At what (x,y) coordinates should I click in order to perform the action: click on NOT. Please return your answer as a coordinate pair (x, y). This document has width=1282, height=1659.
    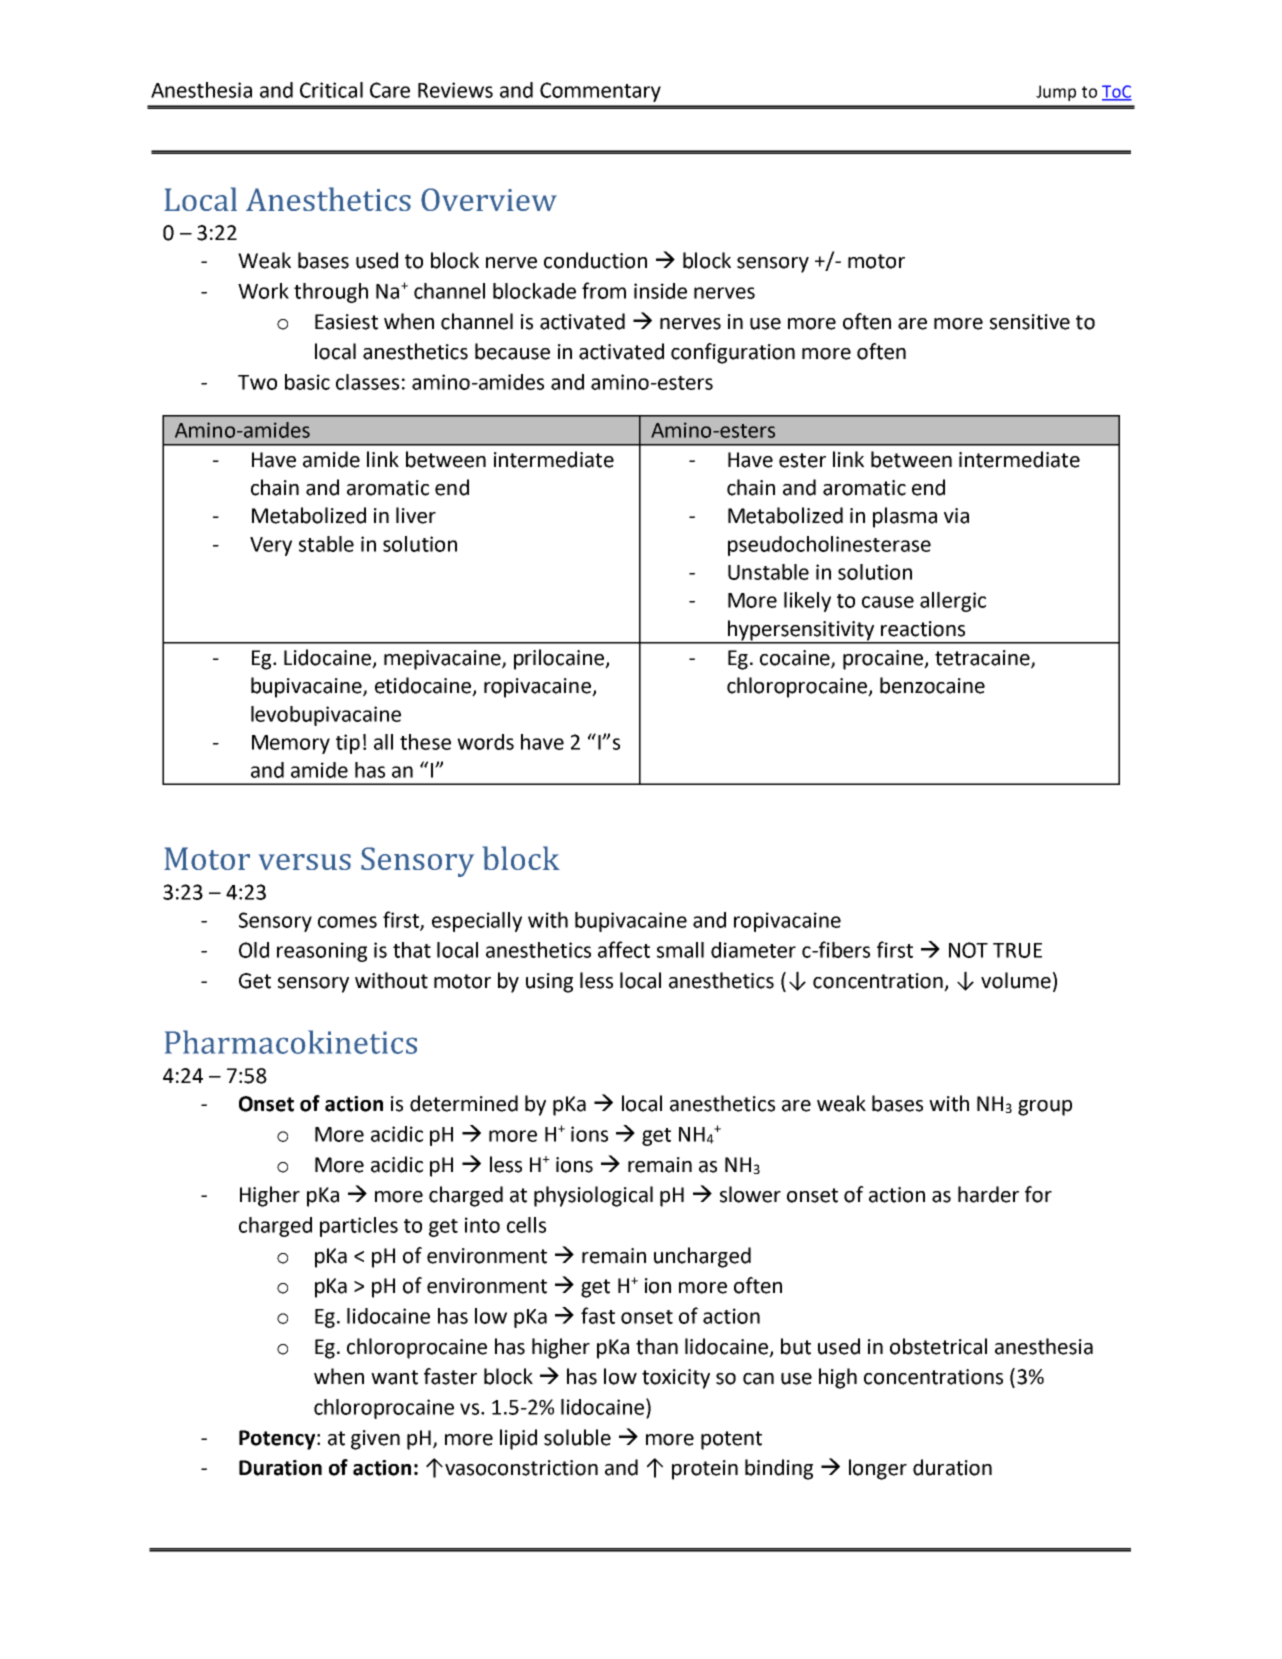
    Looking at the image, I should click on (968, 950).
